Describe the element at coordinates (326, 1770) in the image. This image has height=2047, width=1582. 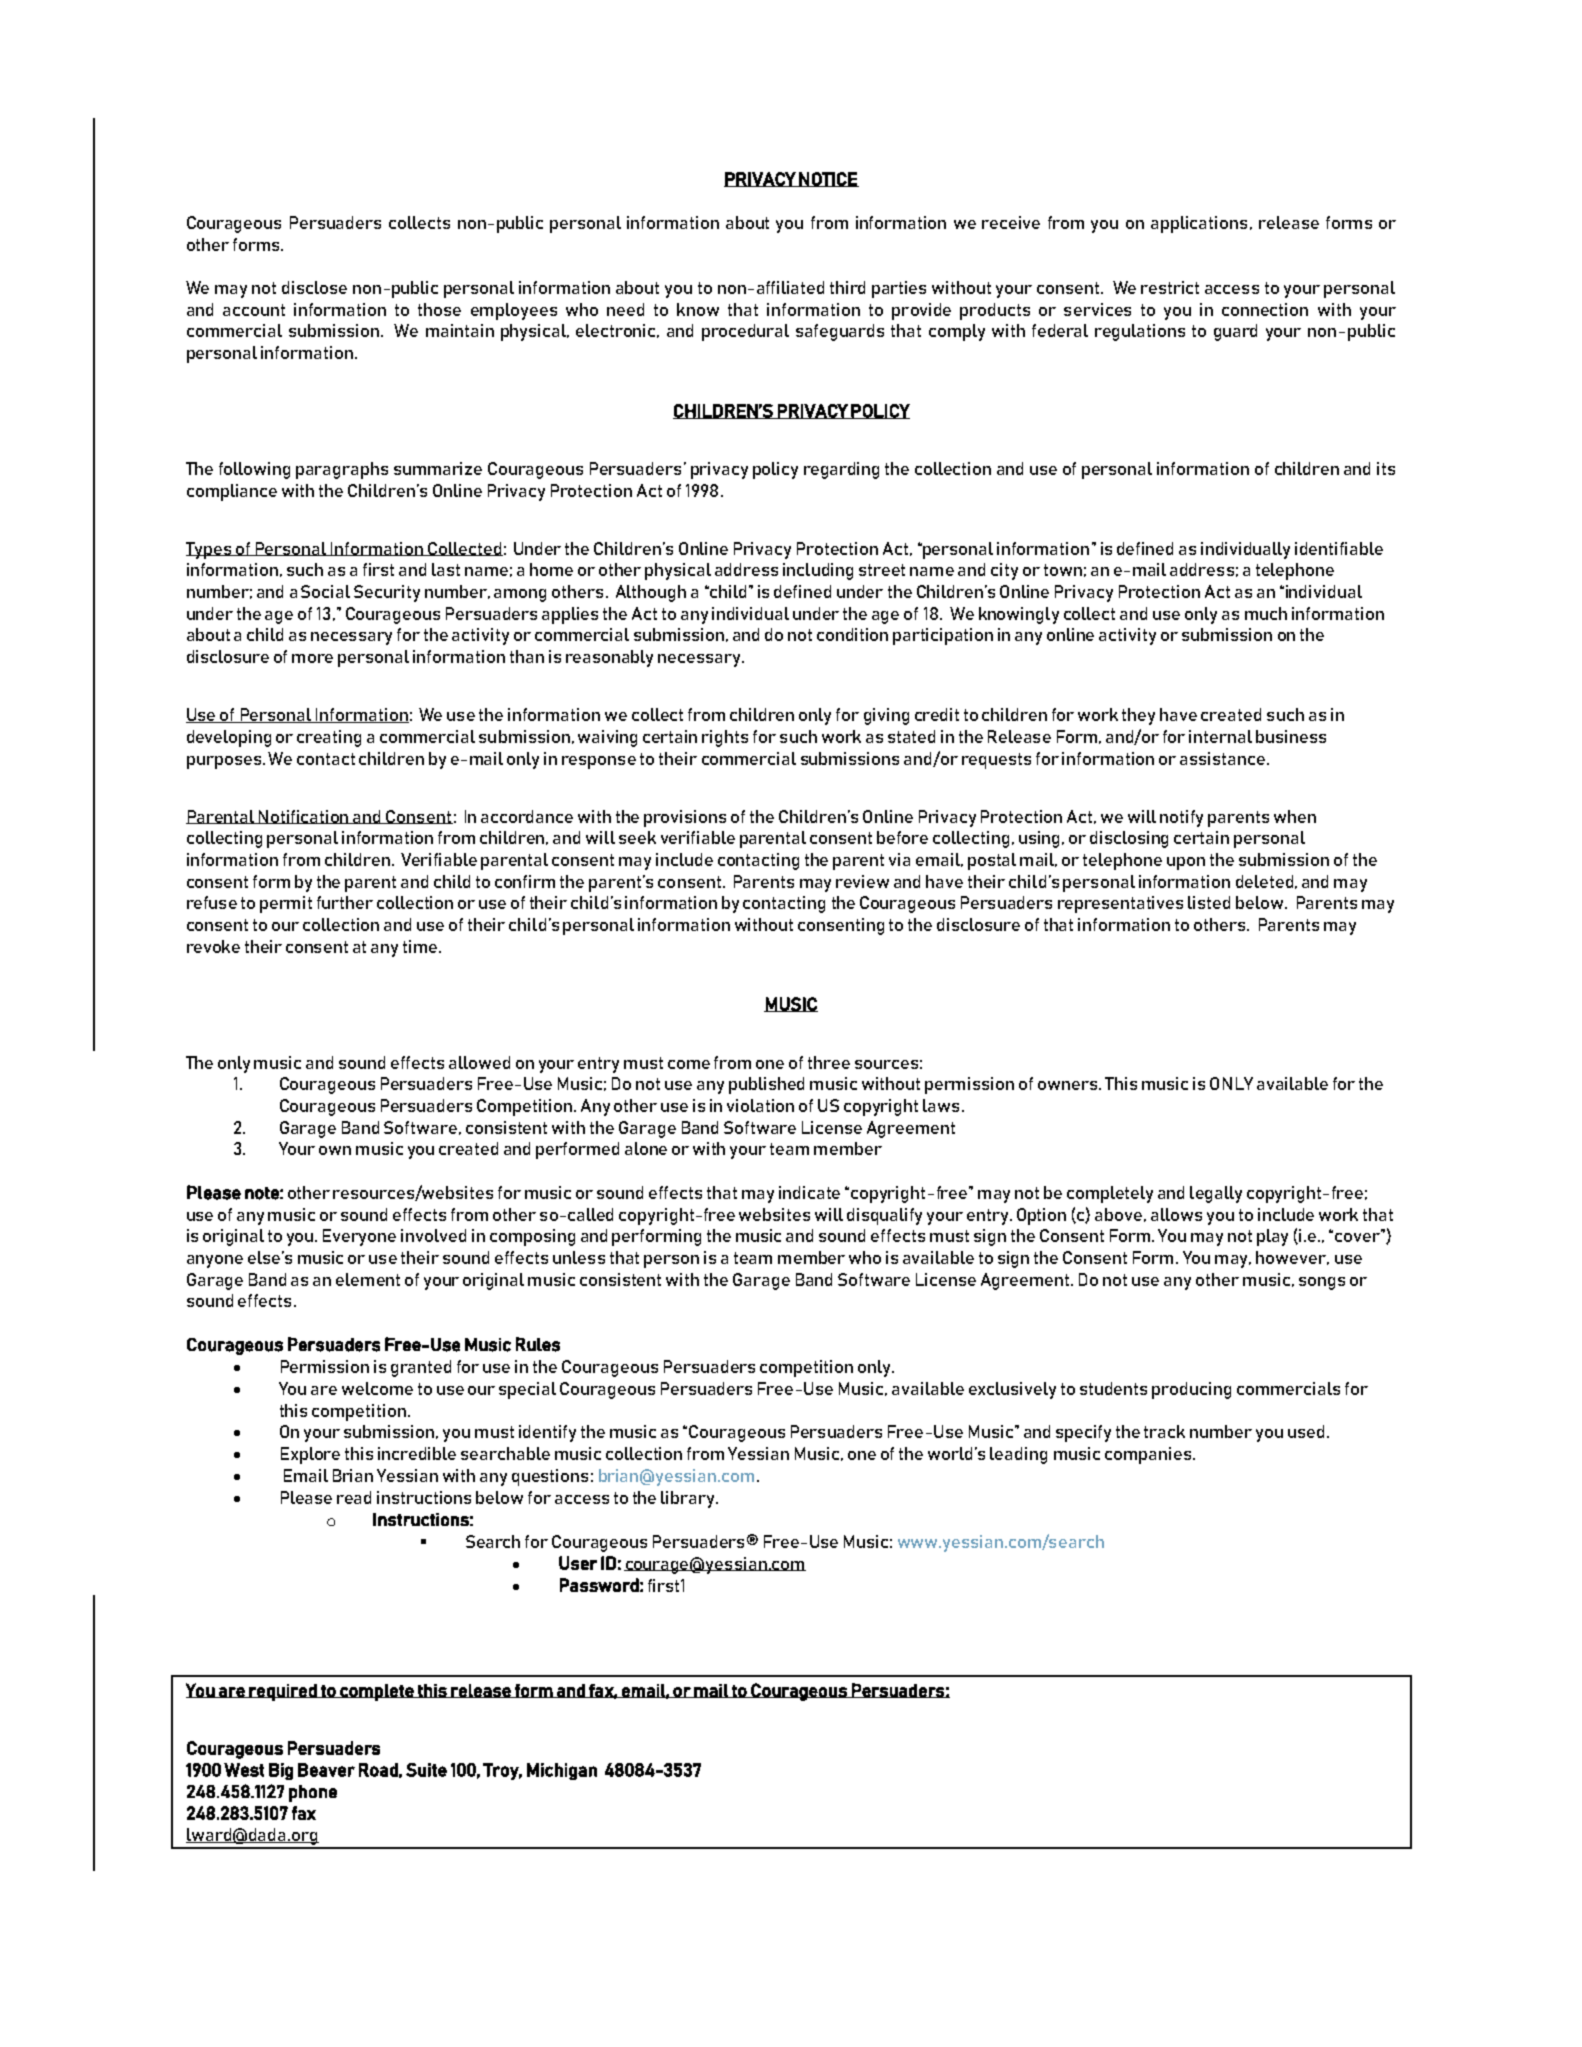
I see `Beaver` at that location.
